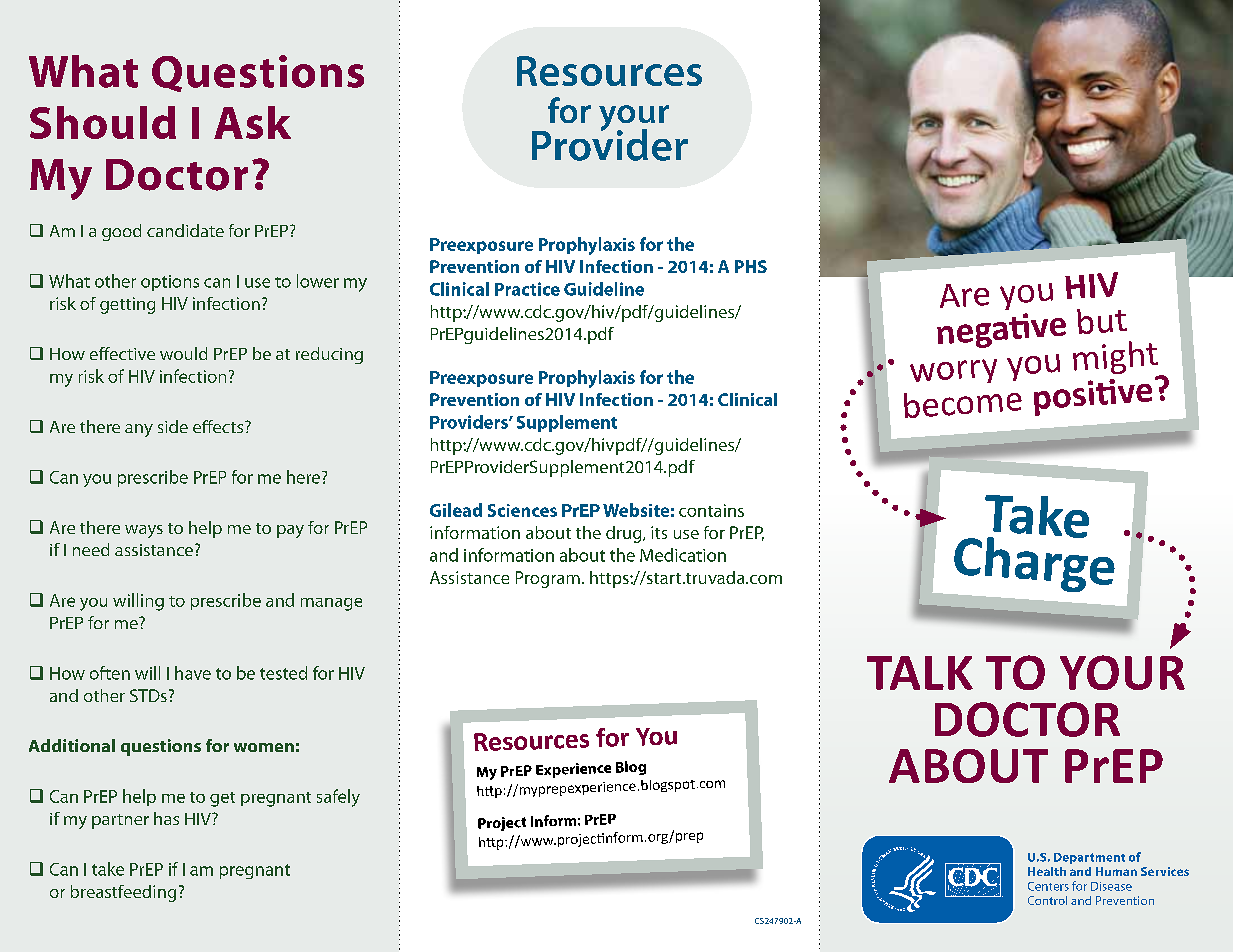 The height and width of the screenshot is (952, 1233). I want to click on reducing, so click(329, 355).
